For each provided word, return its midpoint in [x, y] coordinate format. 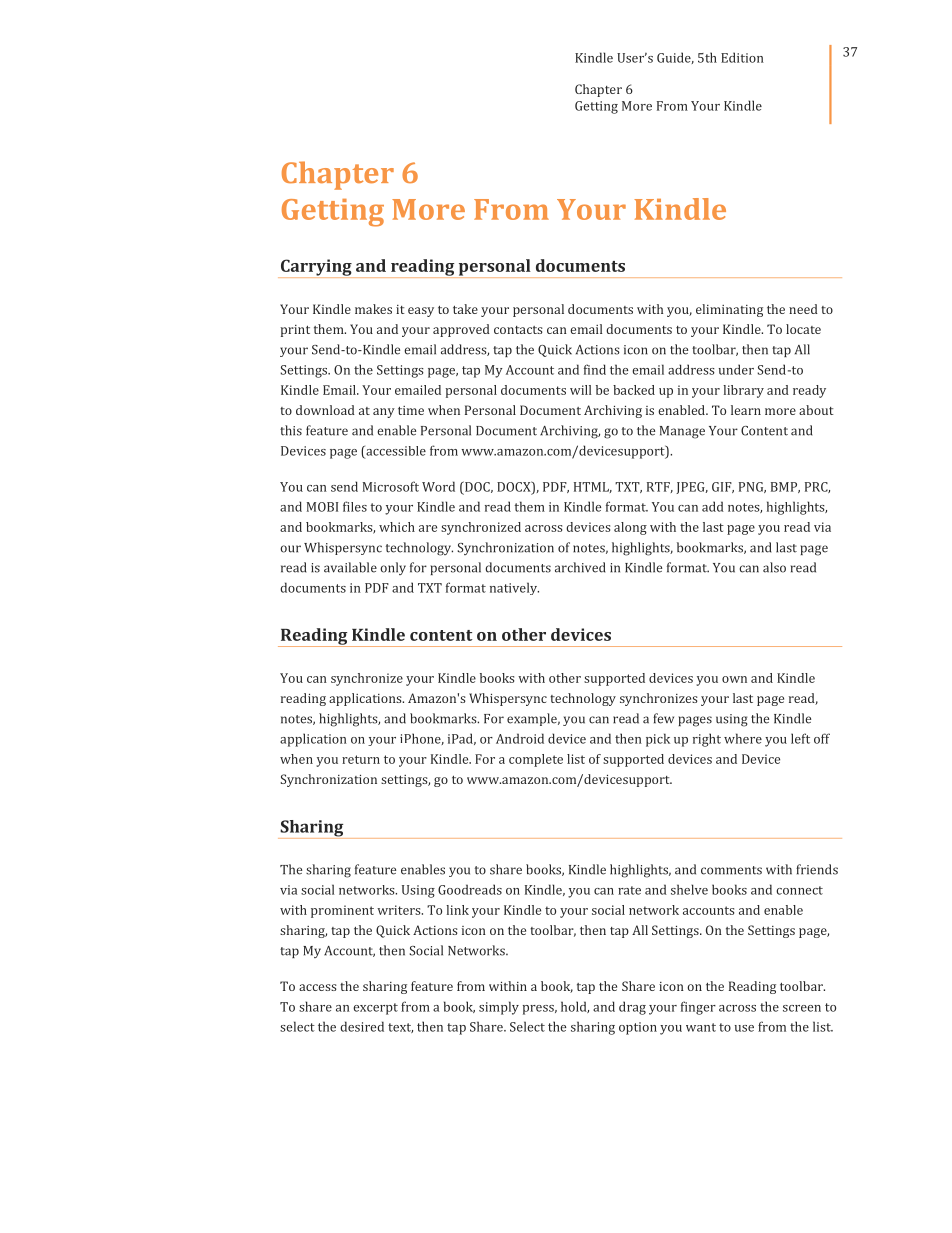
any [384, 413]
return [361, 759]
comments [731, 870]
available [350, 567]
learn [746, 410]
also [774, 567]
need [803, 309]
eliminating [729, 310]
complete [536, 760]
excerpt [375, 1009]
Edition [742, 57]
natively [514, 588]
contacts [518, 330]
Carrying [316, 268]
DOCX [515, 487]
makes [373, 309]
